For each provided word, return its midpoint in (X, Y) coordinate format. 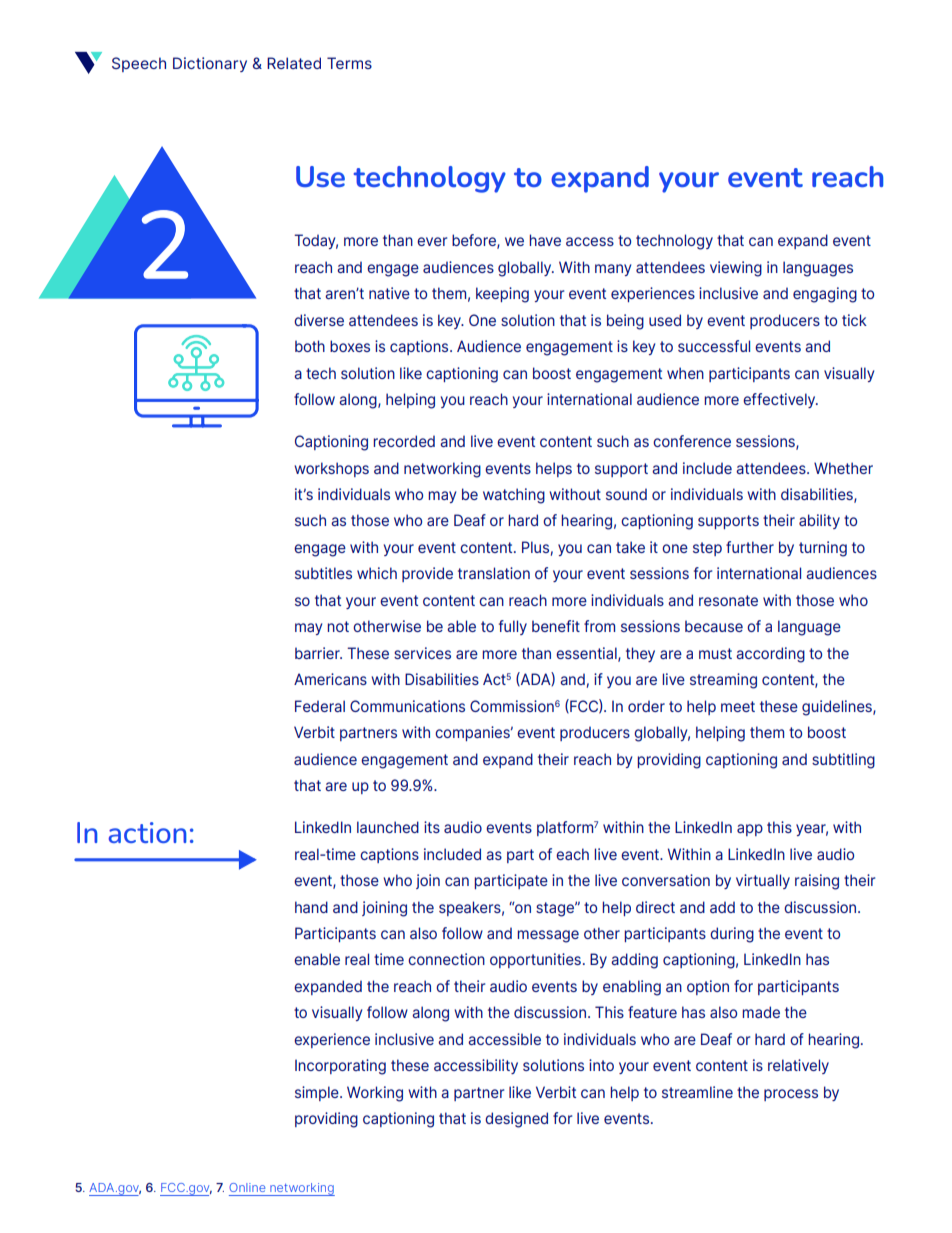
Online (247, 1187)
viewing (736, 269)
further (750, 547)
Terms (349, 63)
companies (473, 733)
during (732, 935)
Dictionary (210, 64)
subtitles (323, 573)
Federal (320, 706)
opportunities (535, 960)
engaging (825, 295)
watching (514, 496)
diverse (319, 320)
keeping (502, 295)
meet (738, 706)
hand (311, 907)
